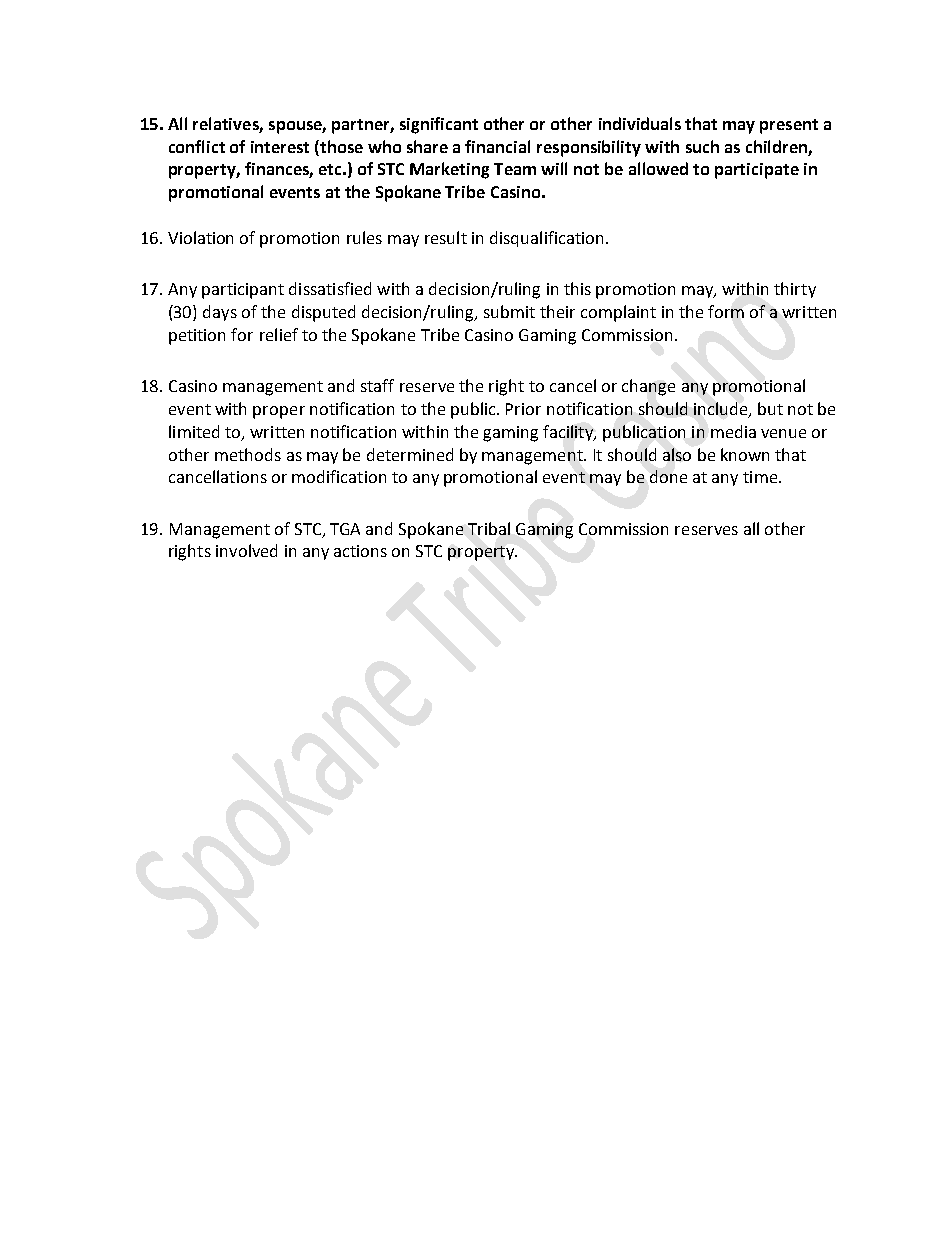 The image size is (952, 1233). I want to click on submit, so click(509, 311).
